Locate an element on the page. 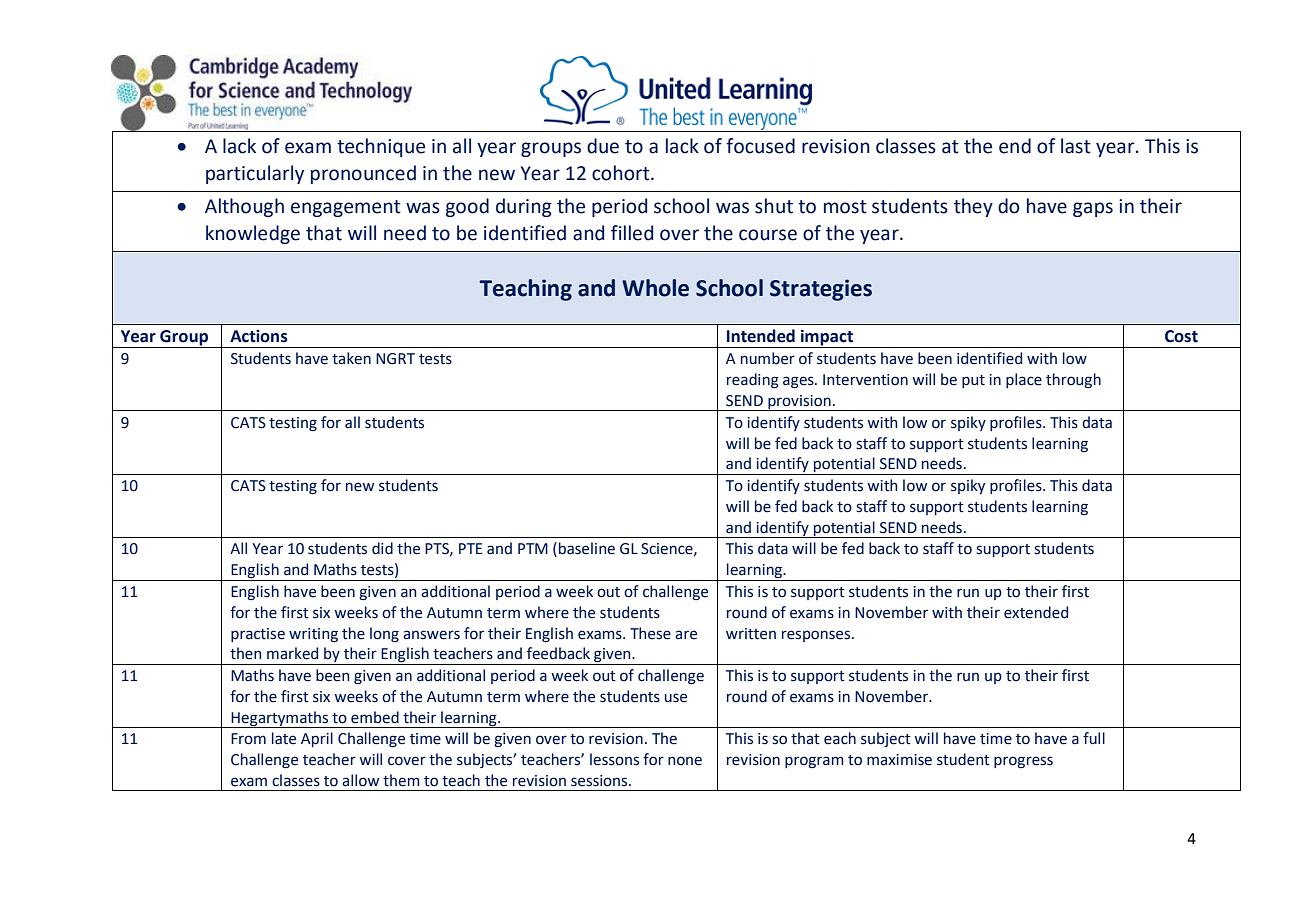 This image has width=1308, height=924. allow is located at coordinates (360, 780).
